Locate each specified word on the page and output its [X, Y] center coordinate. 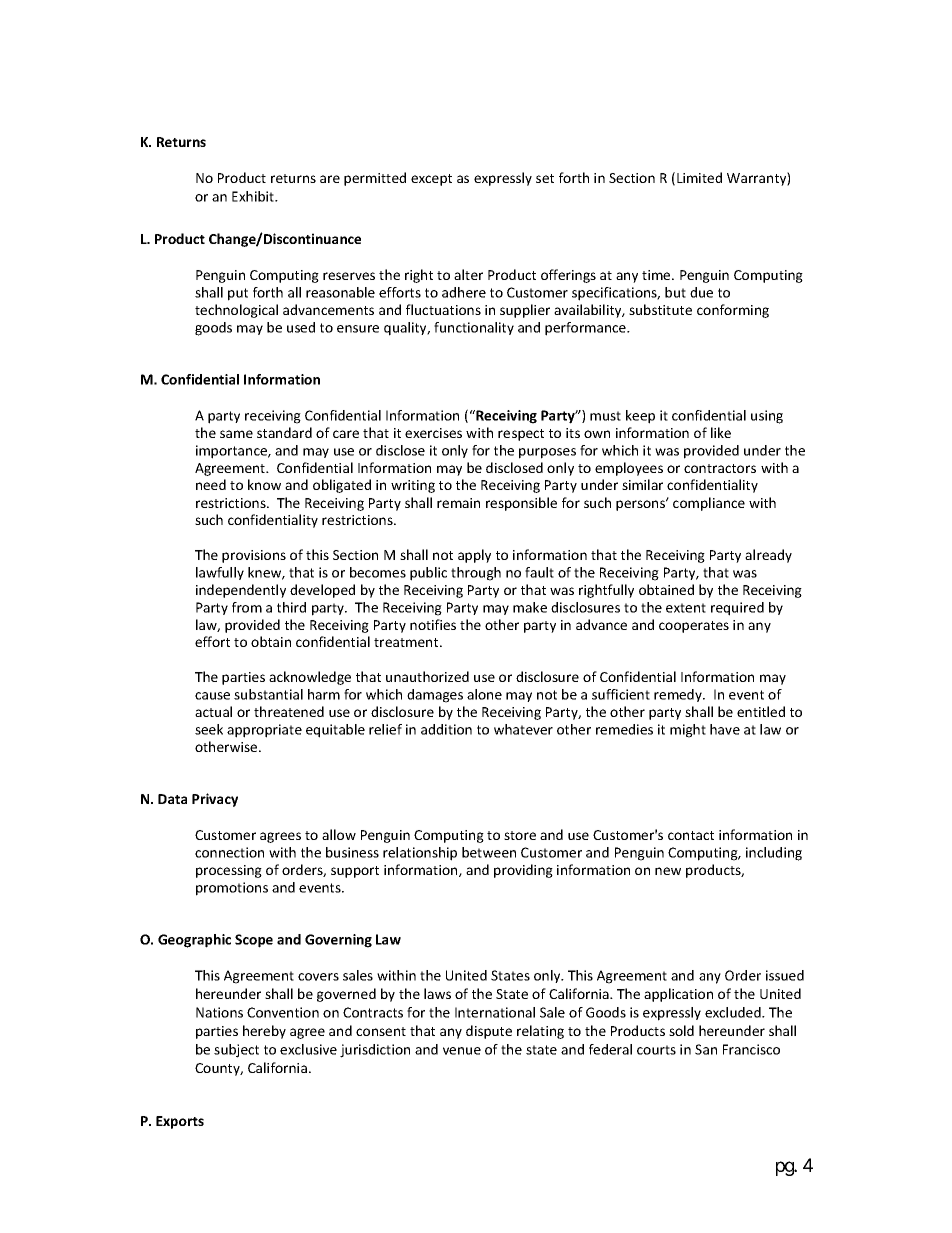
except [431, 180]
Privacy [215, 800]
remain [458, 503]
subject [236, 1051]
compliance [709, 504]
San [706, 1049]
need [211, 484]
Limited [699, 177]
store [520, 835]
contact [691, 835]
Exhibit [254, 196]
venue [462, 1051]
